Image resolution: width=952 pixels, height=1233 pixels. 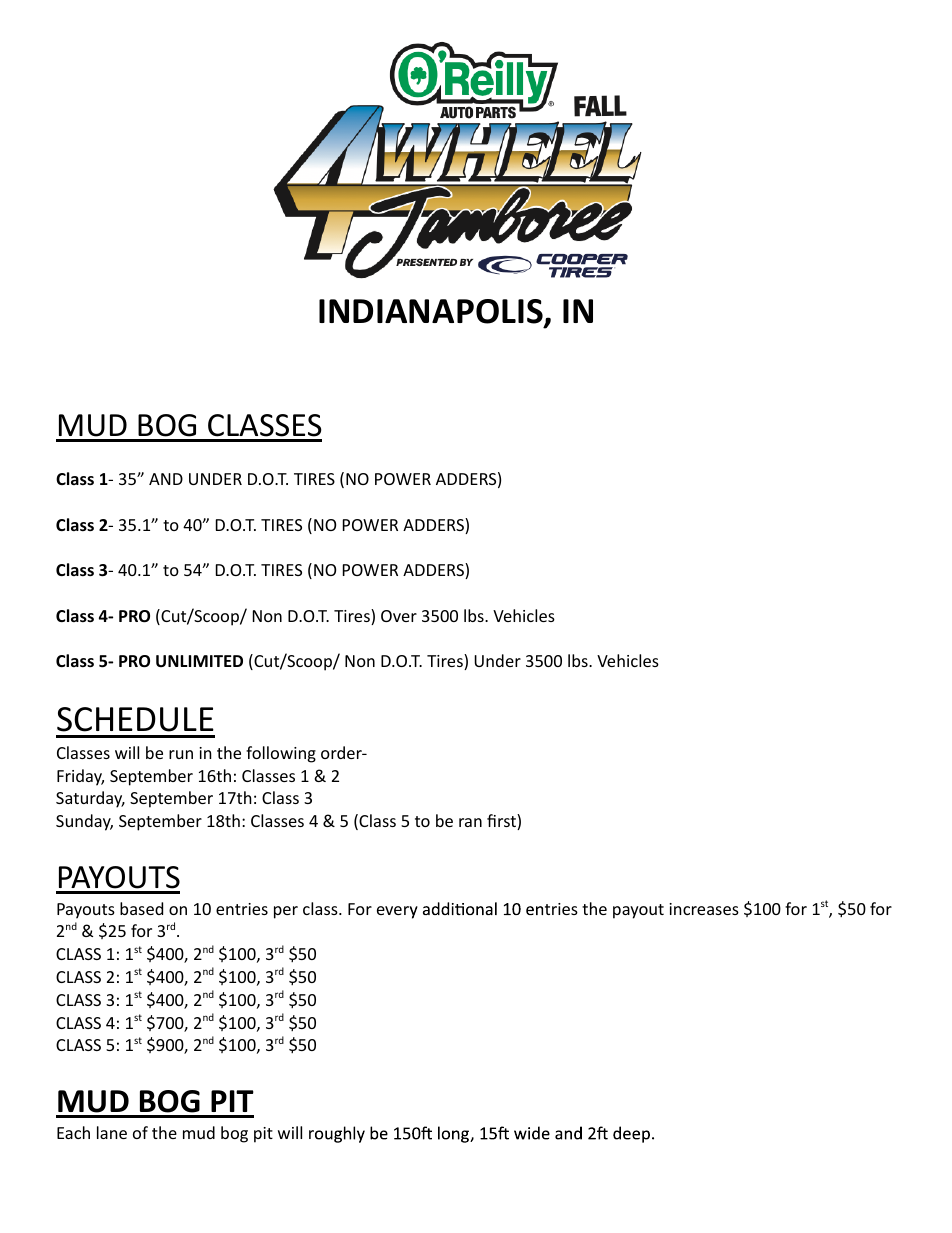 What do you see at coordinates (112, 1132) in the screenshot?
I see `lane` at bounding box center [112, 1132].
